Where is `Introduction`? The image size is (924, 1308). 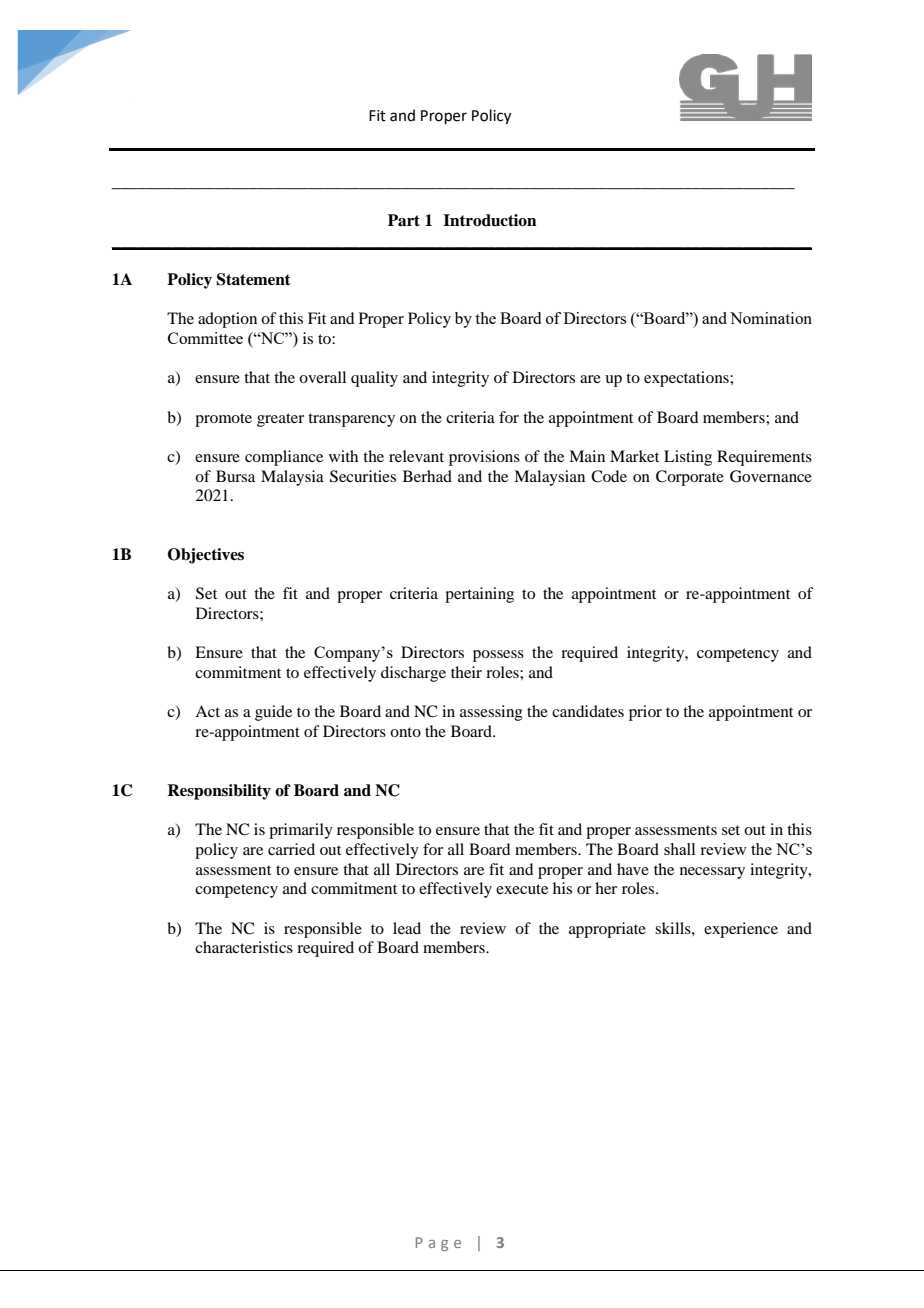 Introduction is located at coordinates (490, 220).
